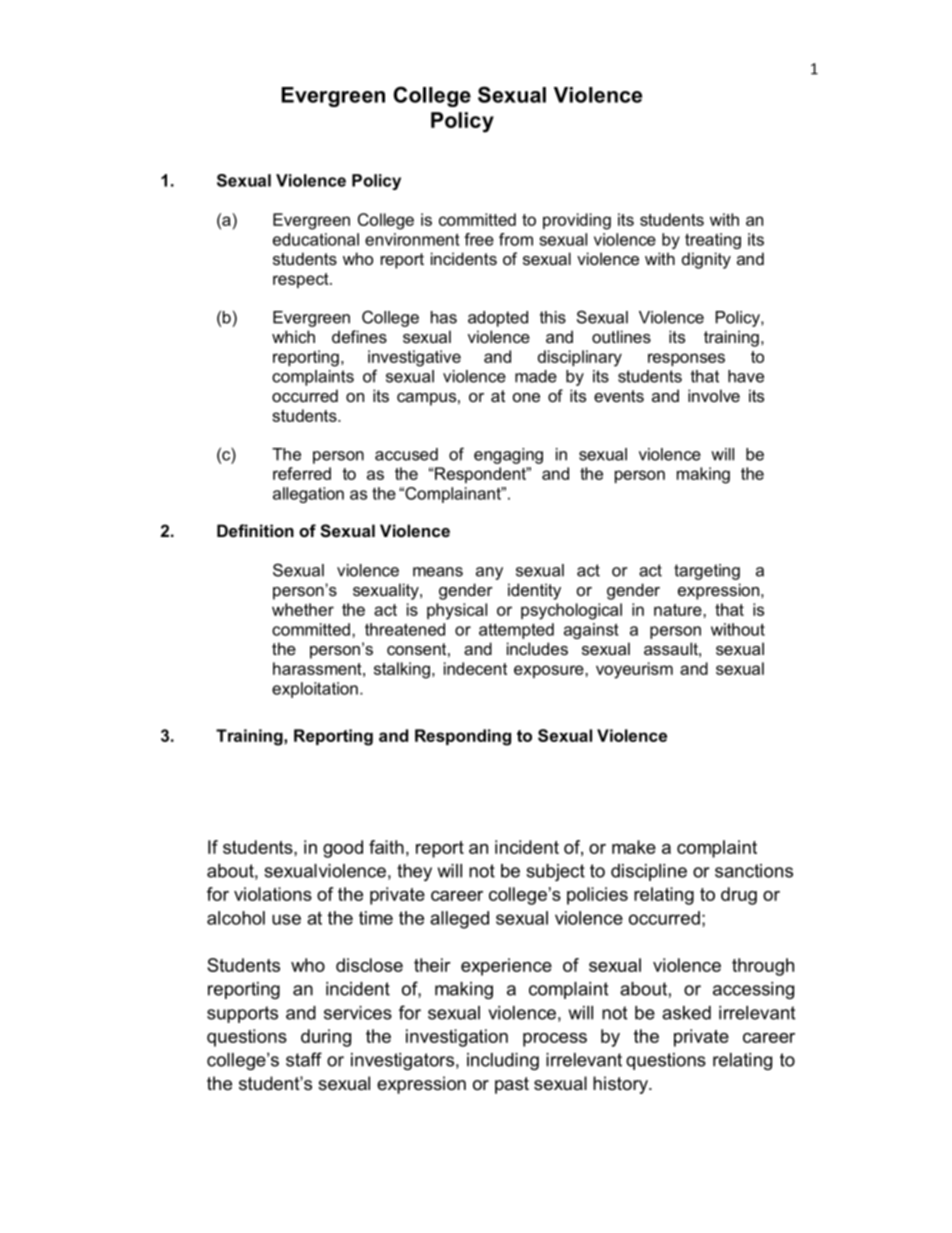 This document has width=952, height=1233. I want to click on educational, so click(316, 239).
